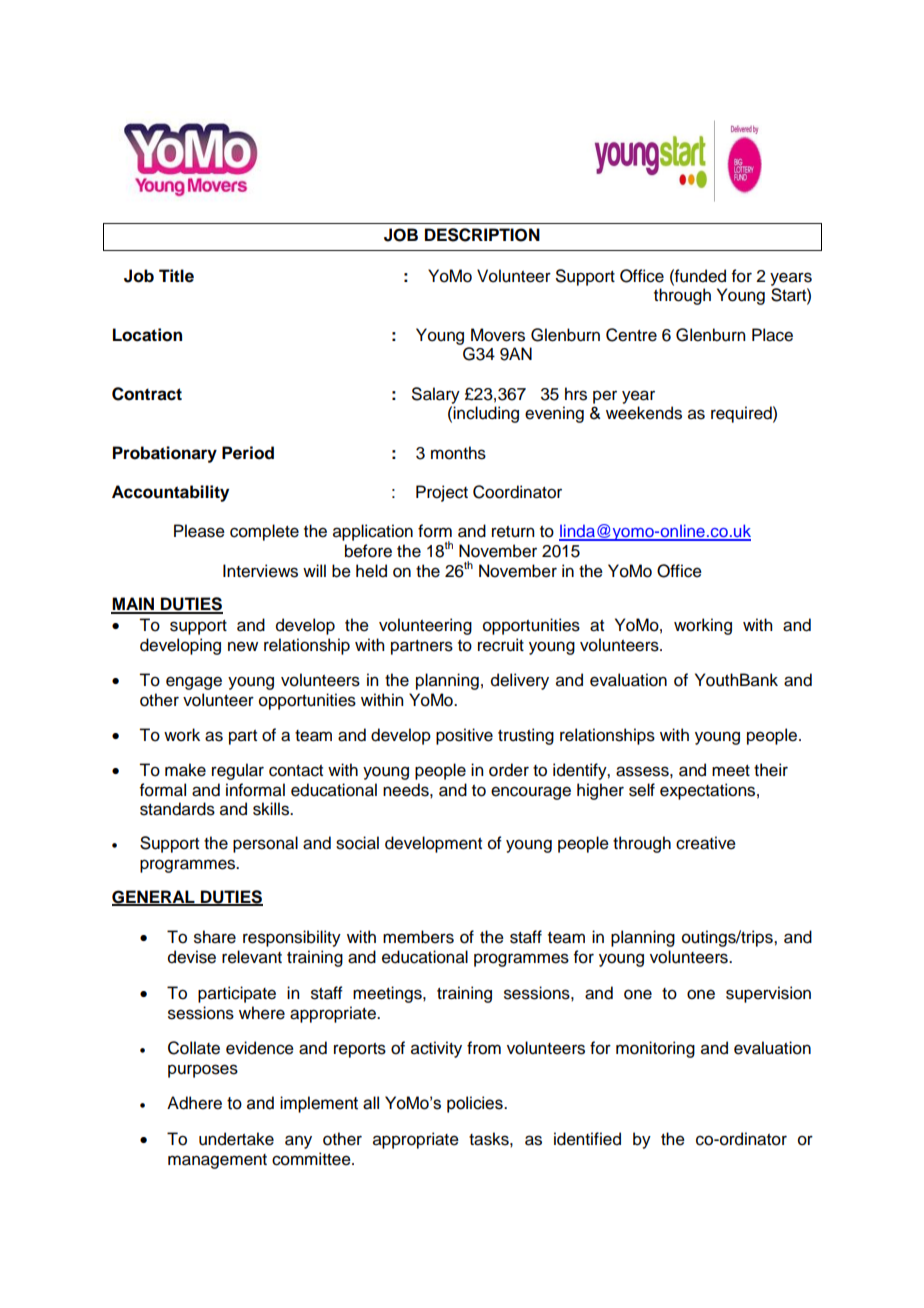 This screenshot has width=924, height=1308. What do you see at coordinates (215, 937) in the screenshot?
I see `share` at bounding box center [215, 937].
